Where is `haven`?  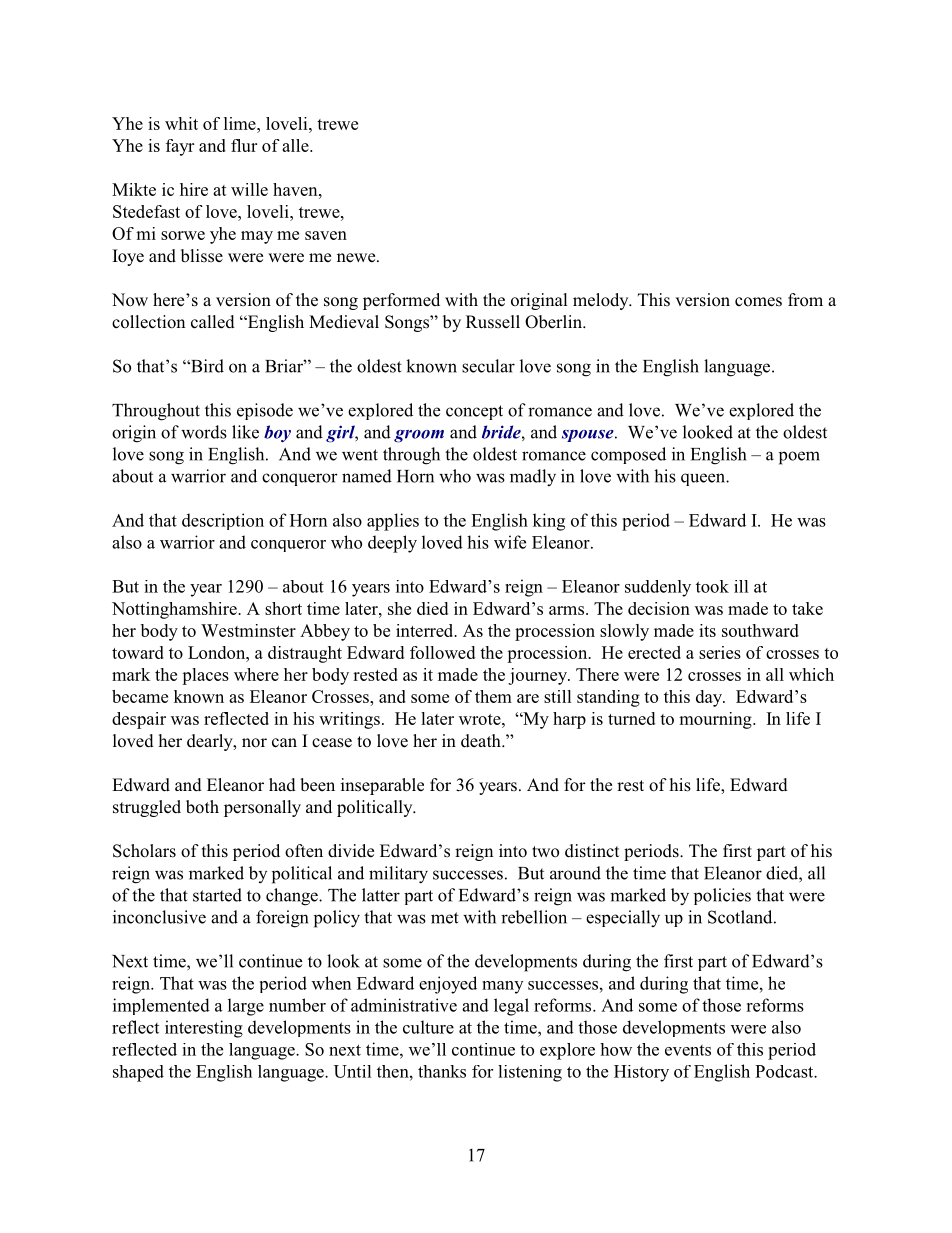
haven is located at coordinates (296, 189).
